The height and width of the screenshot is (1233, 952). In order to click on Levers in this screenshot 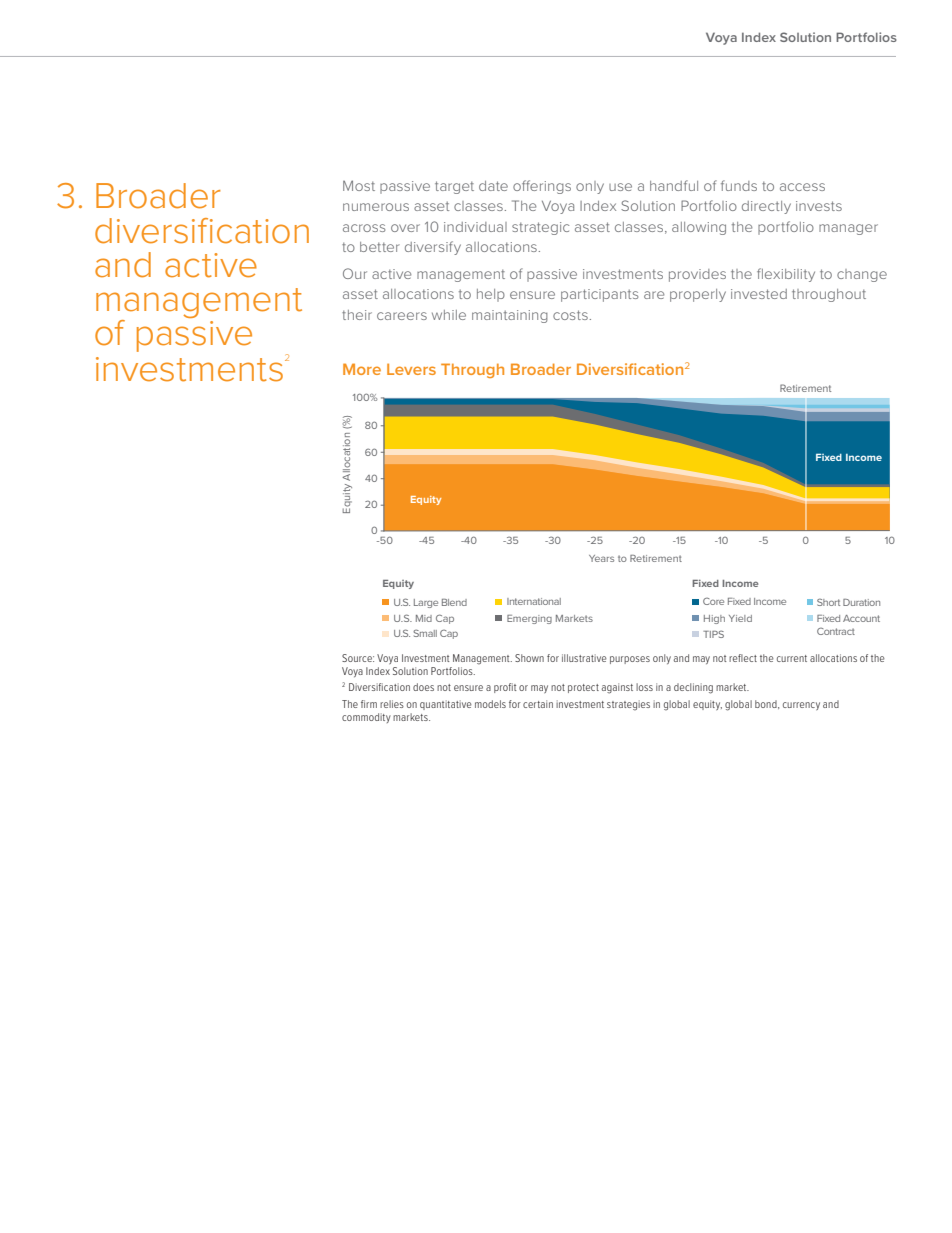, I will do `click(411, 369)`.
